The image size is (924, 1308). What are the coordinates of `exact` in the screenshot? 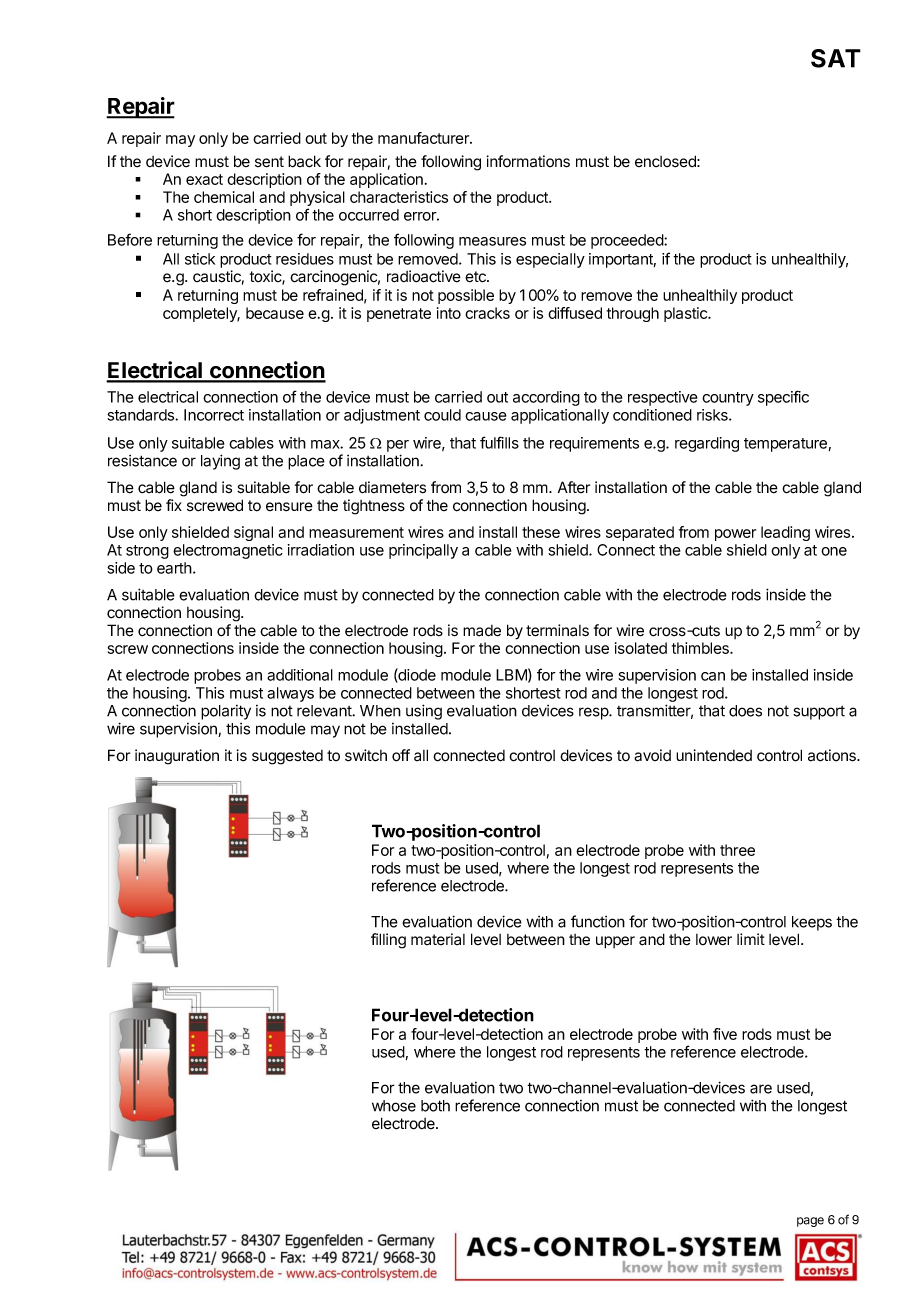 It's located at (204, 179).
